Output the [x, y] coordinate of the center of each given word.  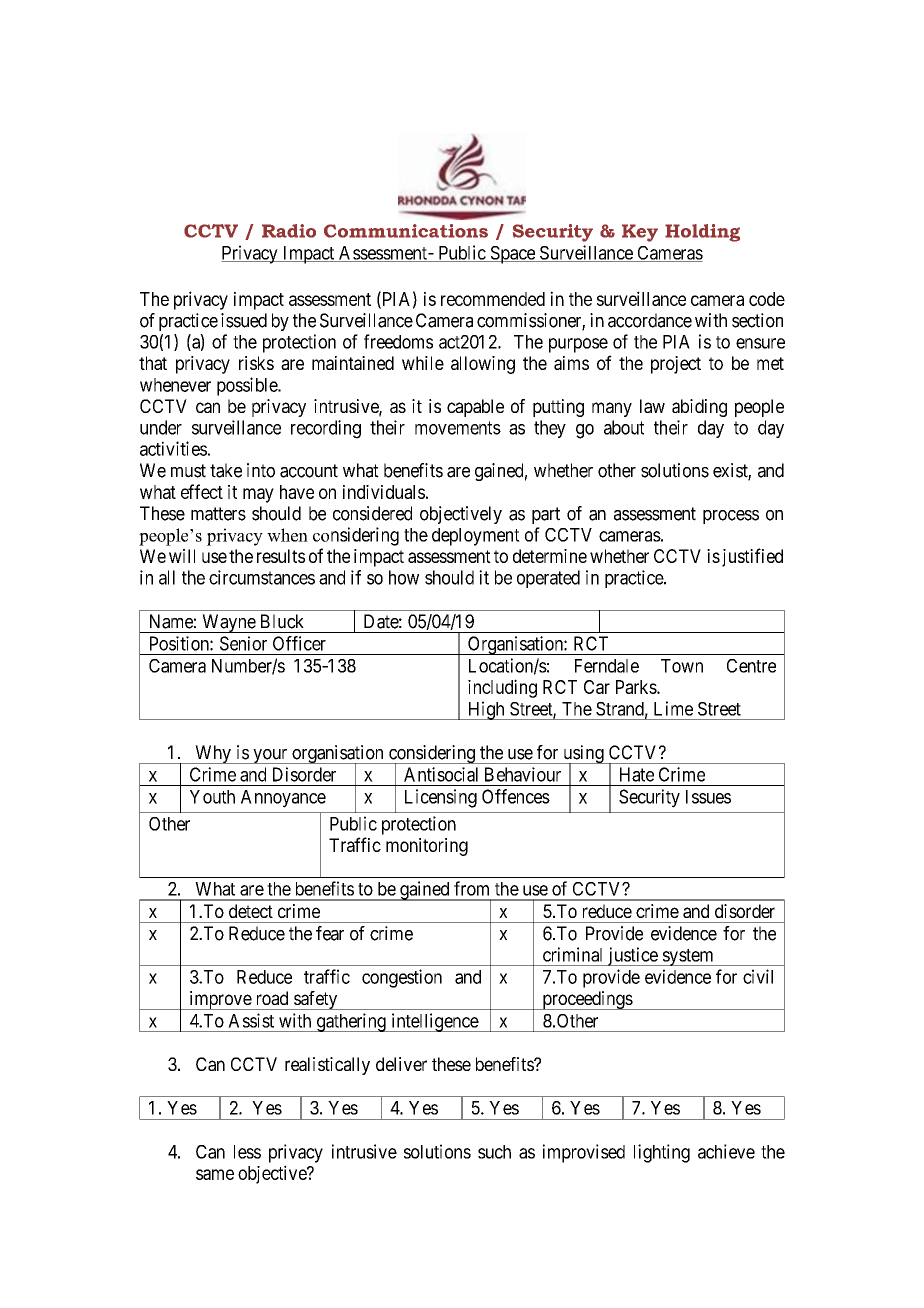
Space [512, 255]
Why [213, 754]
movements [458, 428]
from [471, 888]
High [486, 710]
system [688, 957]
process [731, 517]
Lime [673, 708]
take [226, 470]
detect [251, 911]
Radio [289, 231]
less [247, 1152]
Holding [702, 233]
